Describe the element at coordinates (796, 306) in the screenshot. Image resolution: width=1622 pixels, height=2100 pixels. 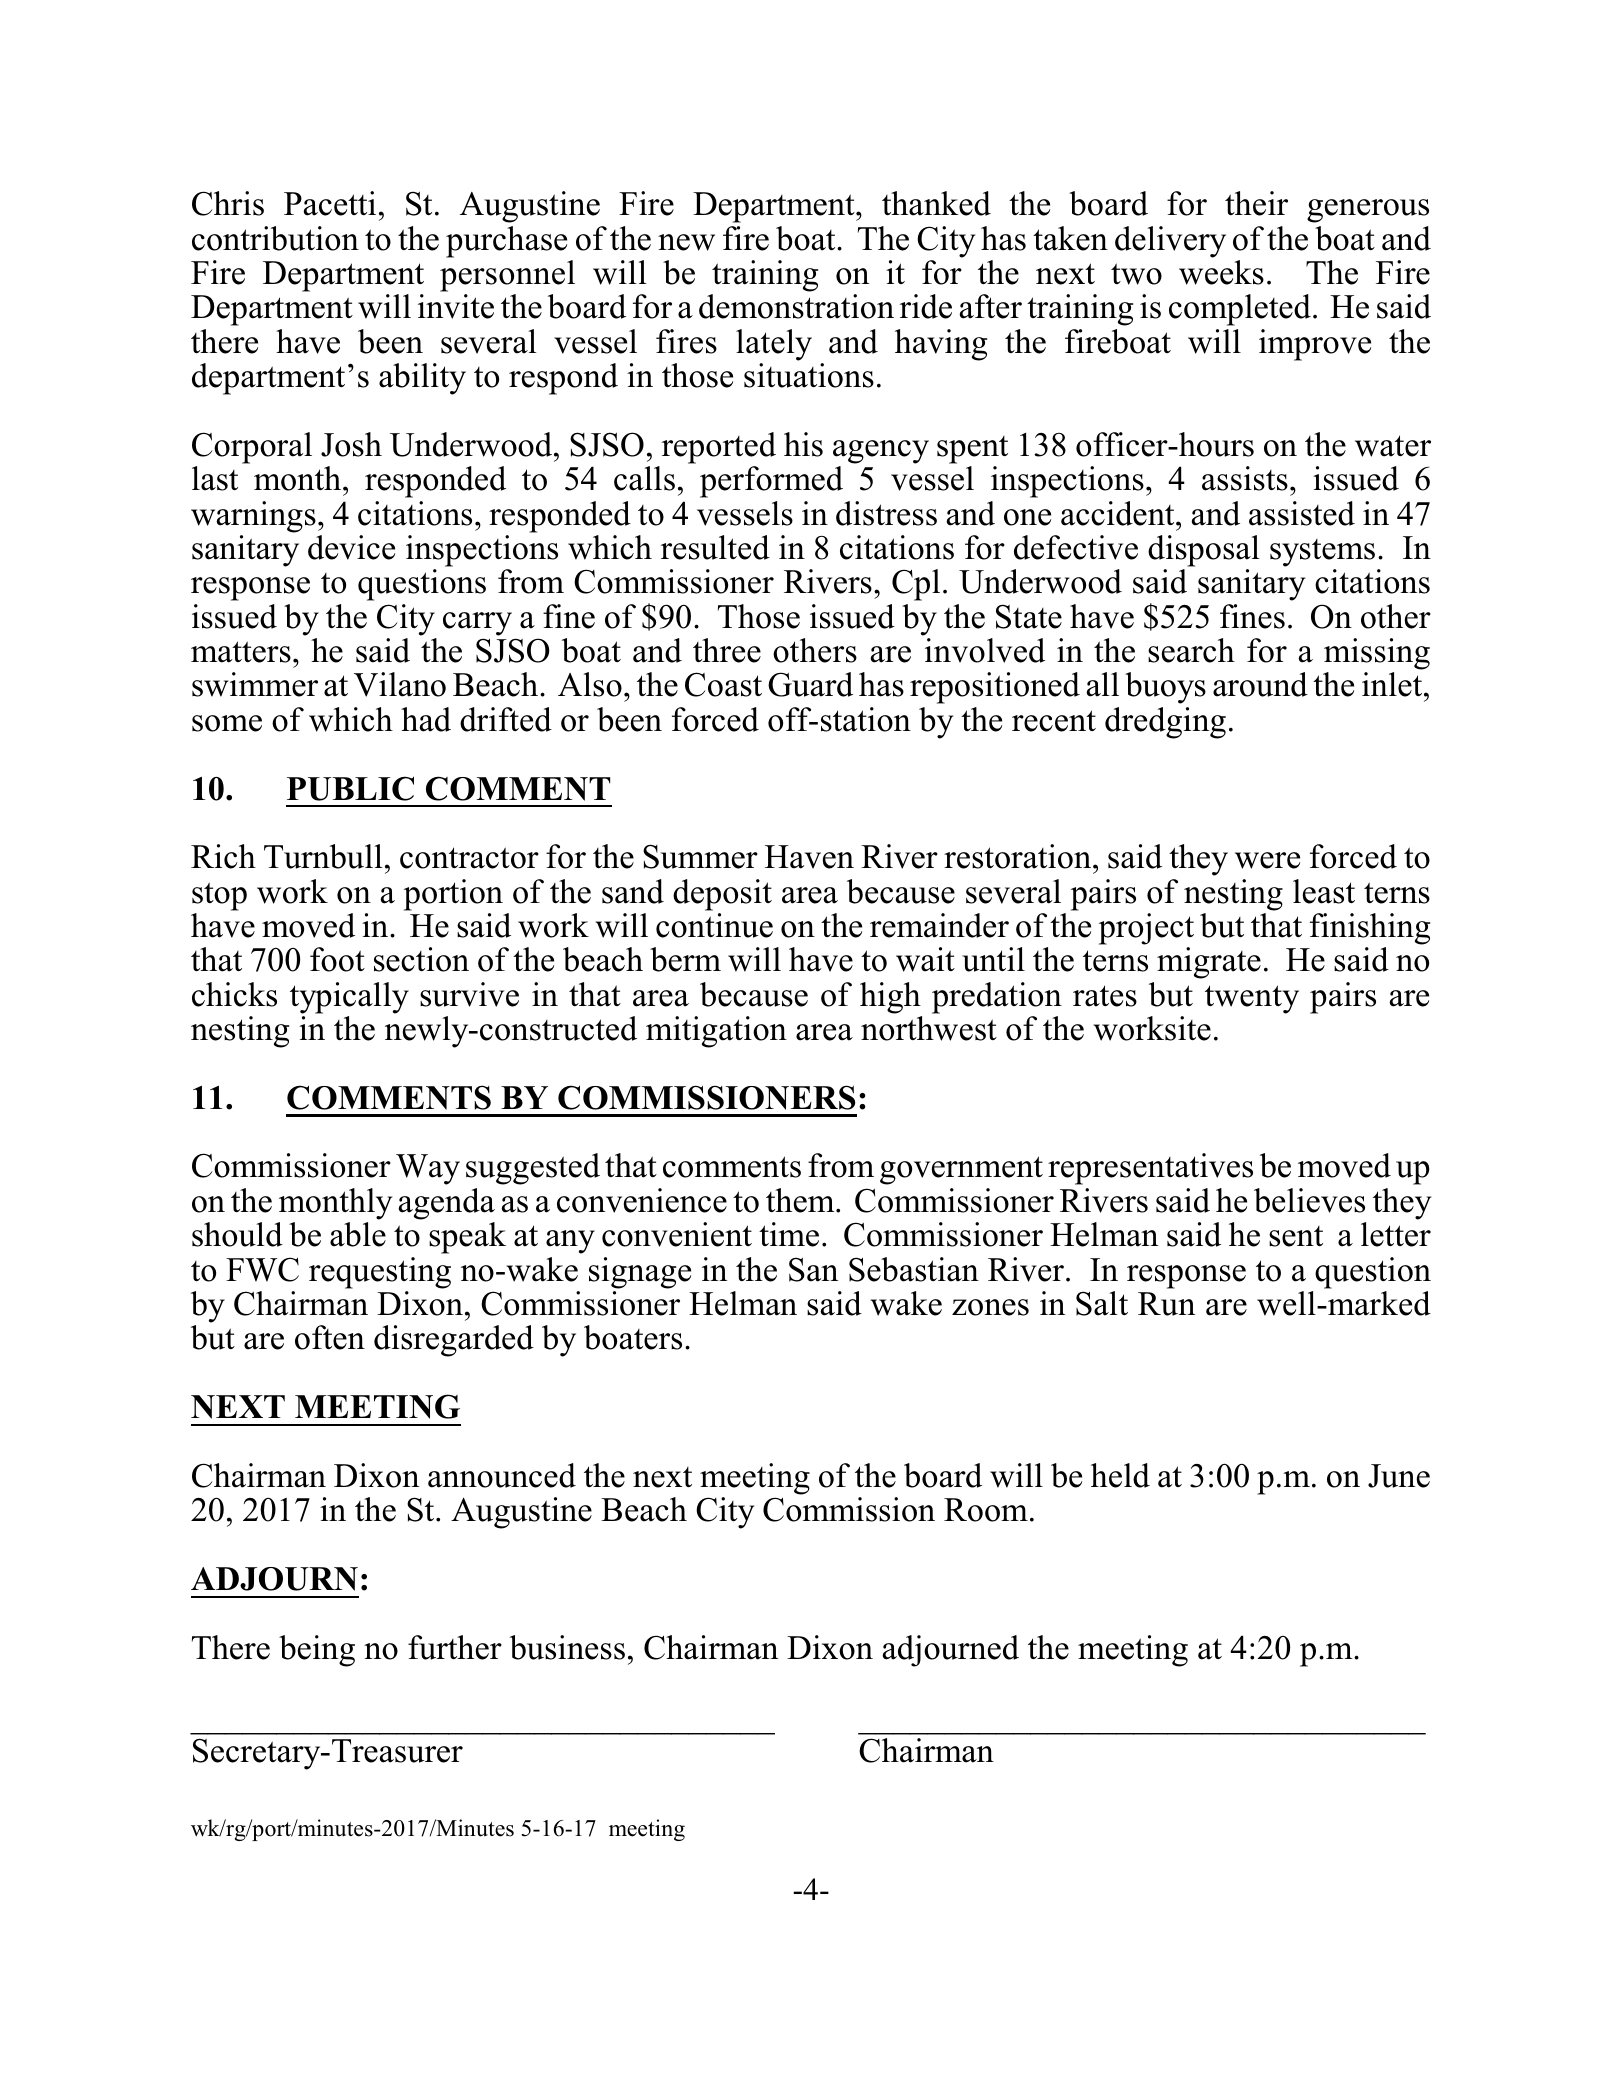
I see `demonstration` at that location.
